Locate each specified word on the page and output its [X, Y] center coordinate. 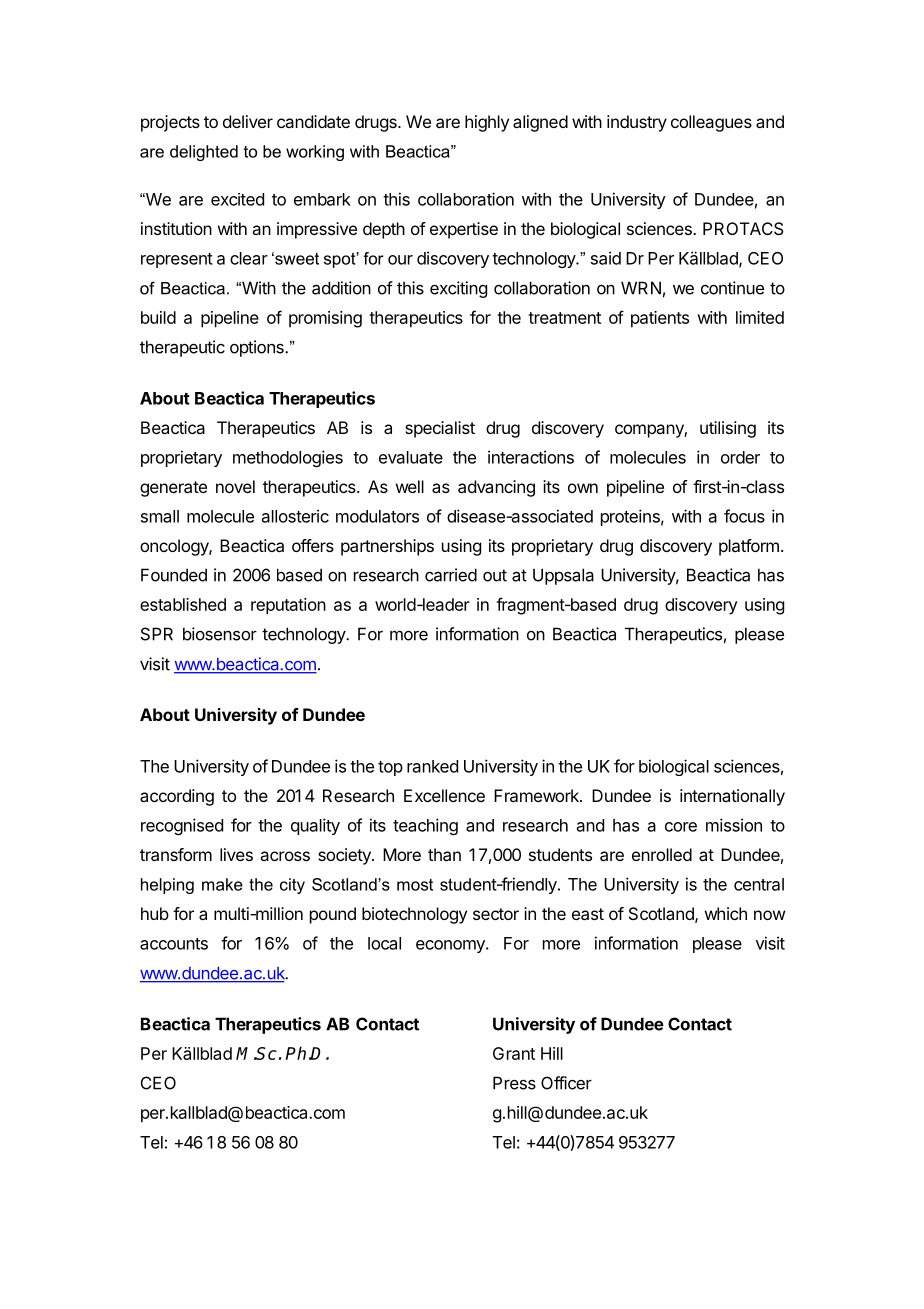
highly [487, 123]
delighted [204, 153]
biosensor [220, 634]
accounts [174, 944]
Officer [566, 1083]
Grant [514, 1053]
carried [451, 575]
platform [749, 547]
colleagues [711, 123]
